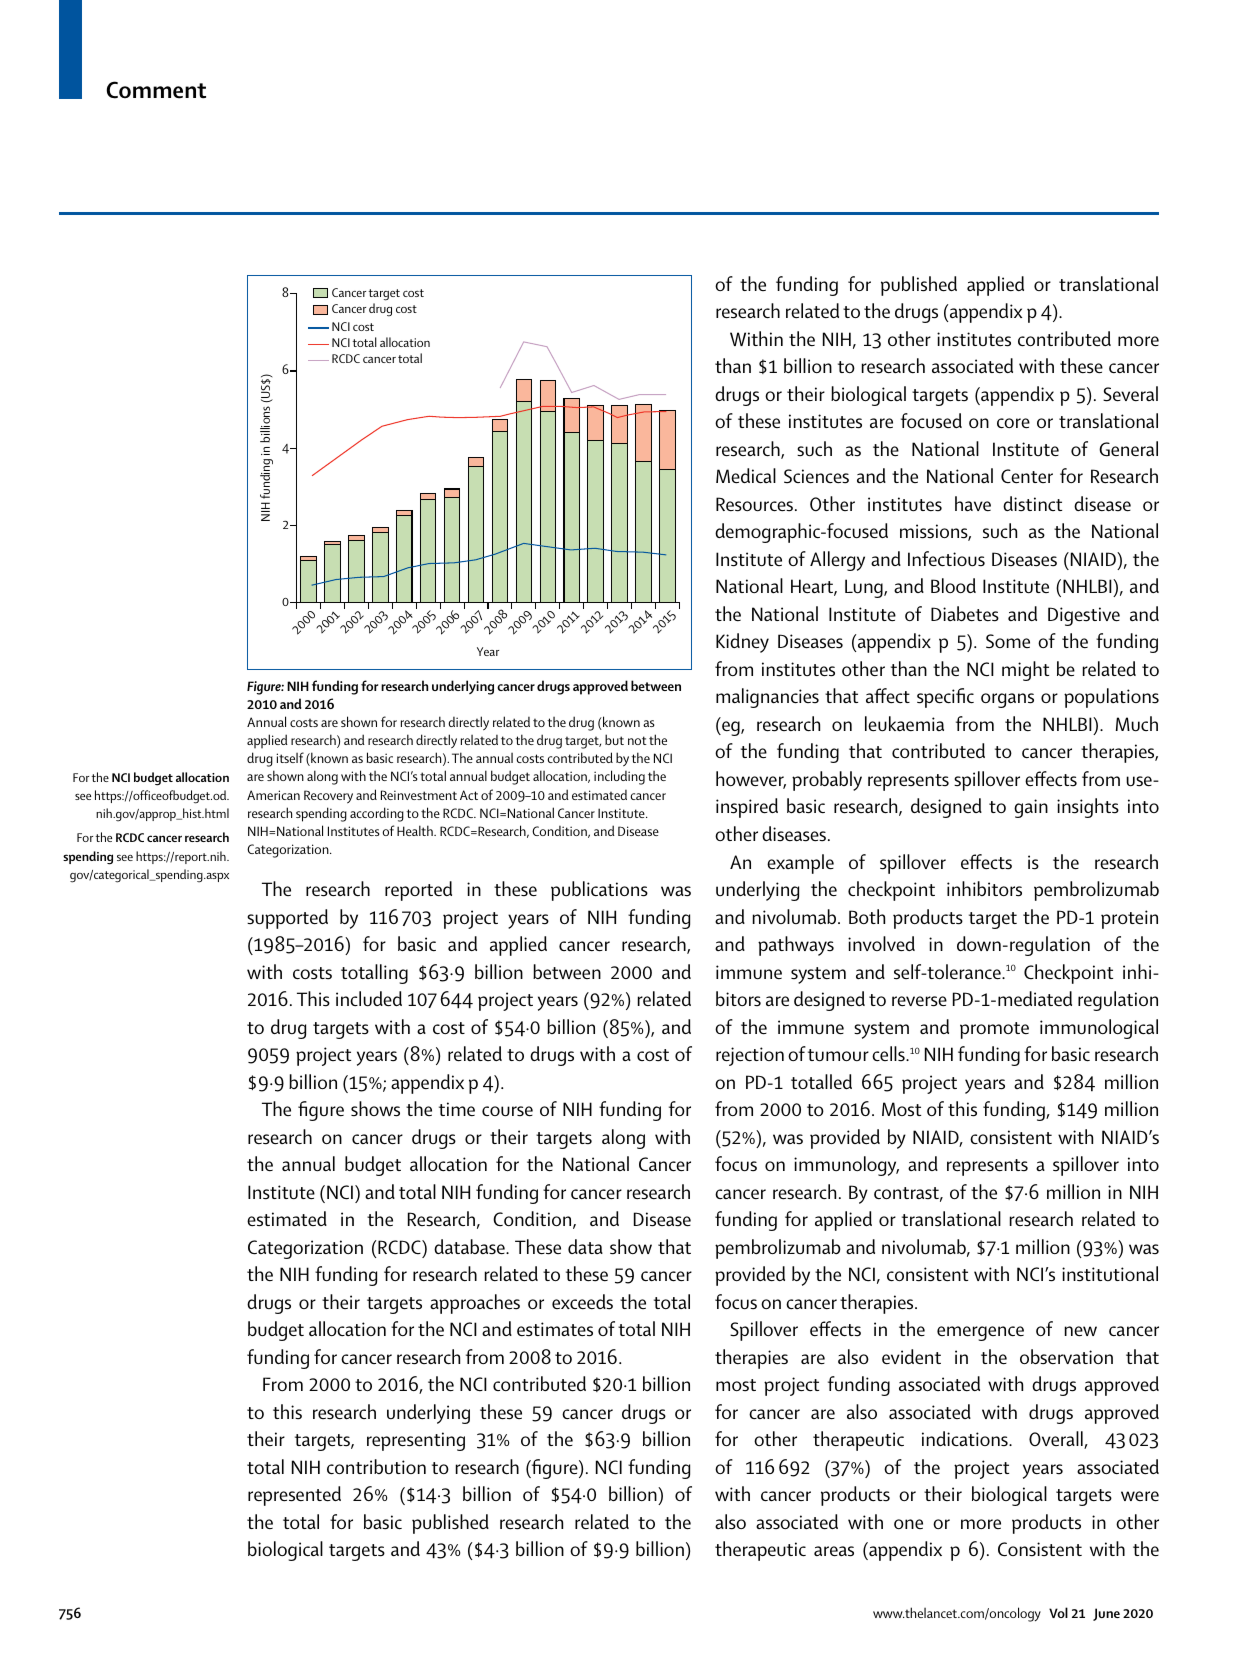 The height and width of the screenshot is (1660, 1236). What do you see at coordinates (273, 795) in the screenshot?
I see `American` at bounding box center [273, 795].
